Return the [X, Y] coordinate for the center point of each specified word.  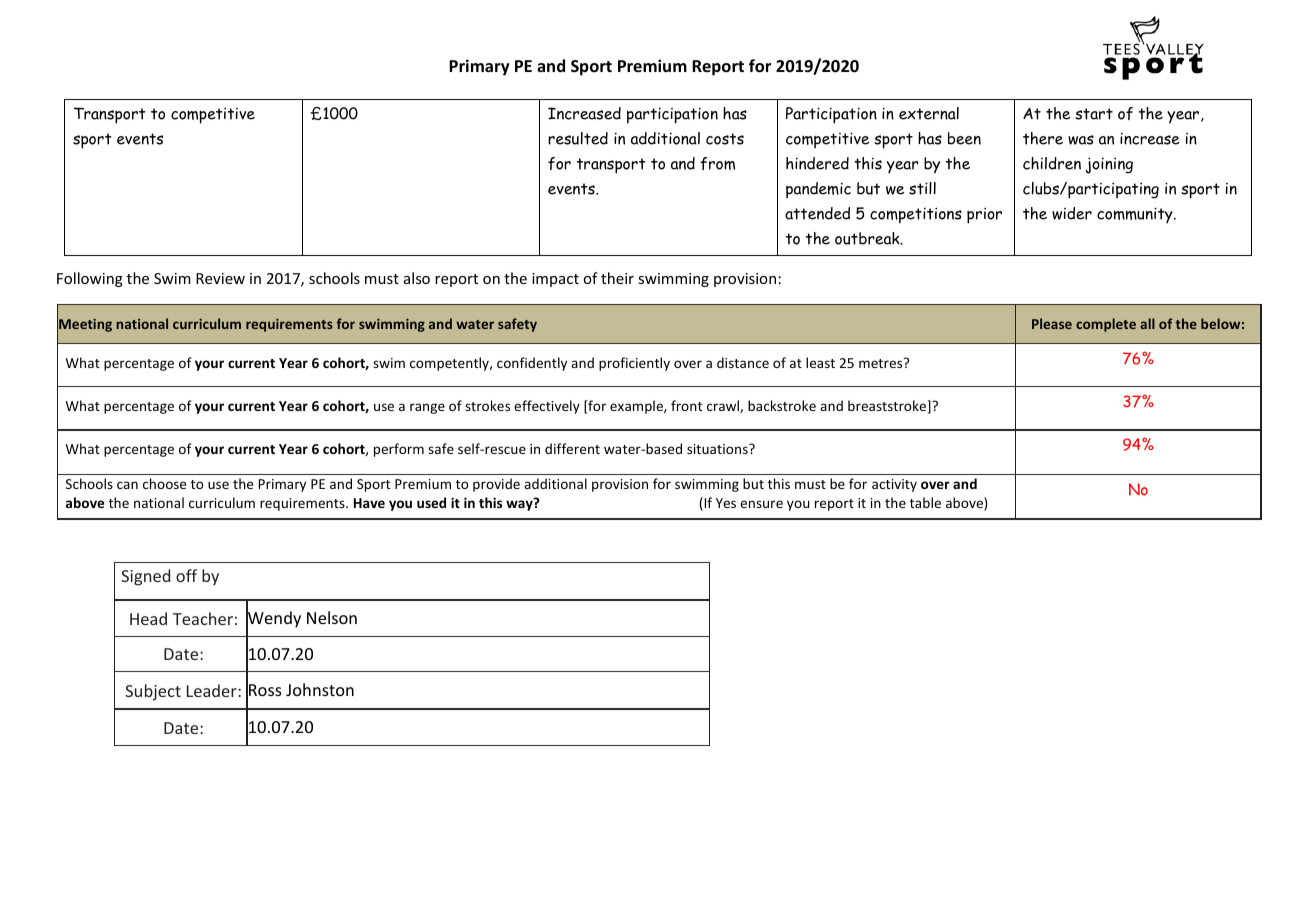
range [427, 408]
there [1043, 138]
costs [725, 139]
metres [882, 363]
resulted [578, 138]
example [637, 407]
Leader [213, 690]
